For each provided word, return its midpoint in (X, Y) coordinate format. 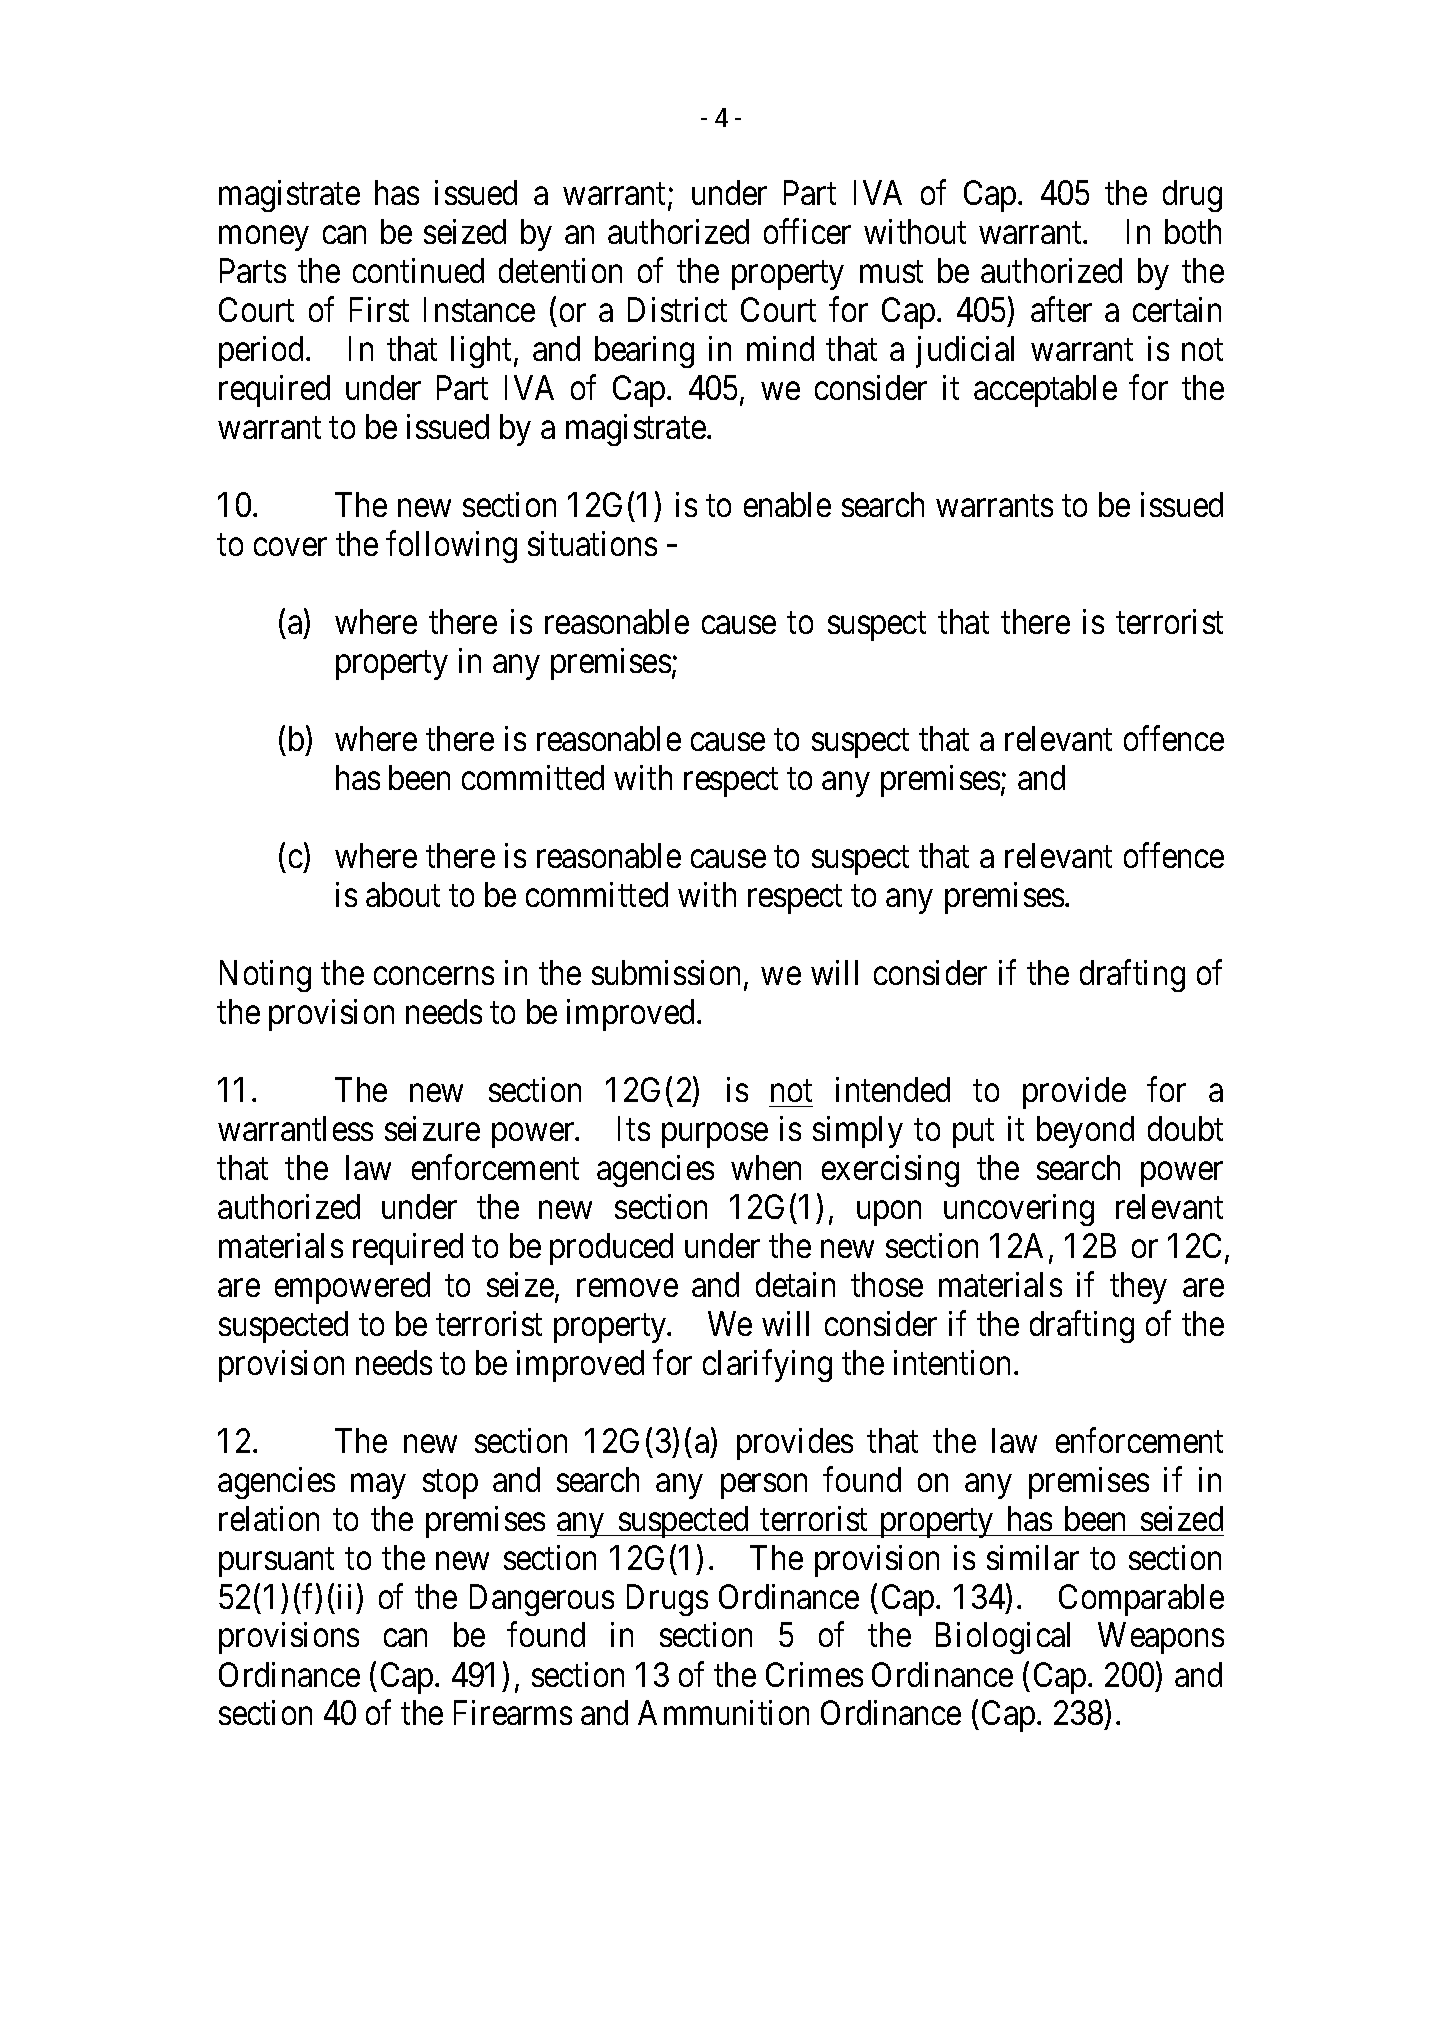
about (403, 894)
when (766, 1167)
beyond (1085, 1132)
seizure (432, 1128)
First (379, 309)
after (1061, 309)
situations (592, 543)
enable (787, 504)
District (677, 309)
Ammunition (723, 1712)
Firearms (513, 1712)
